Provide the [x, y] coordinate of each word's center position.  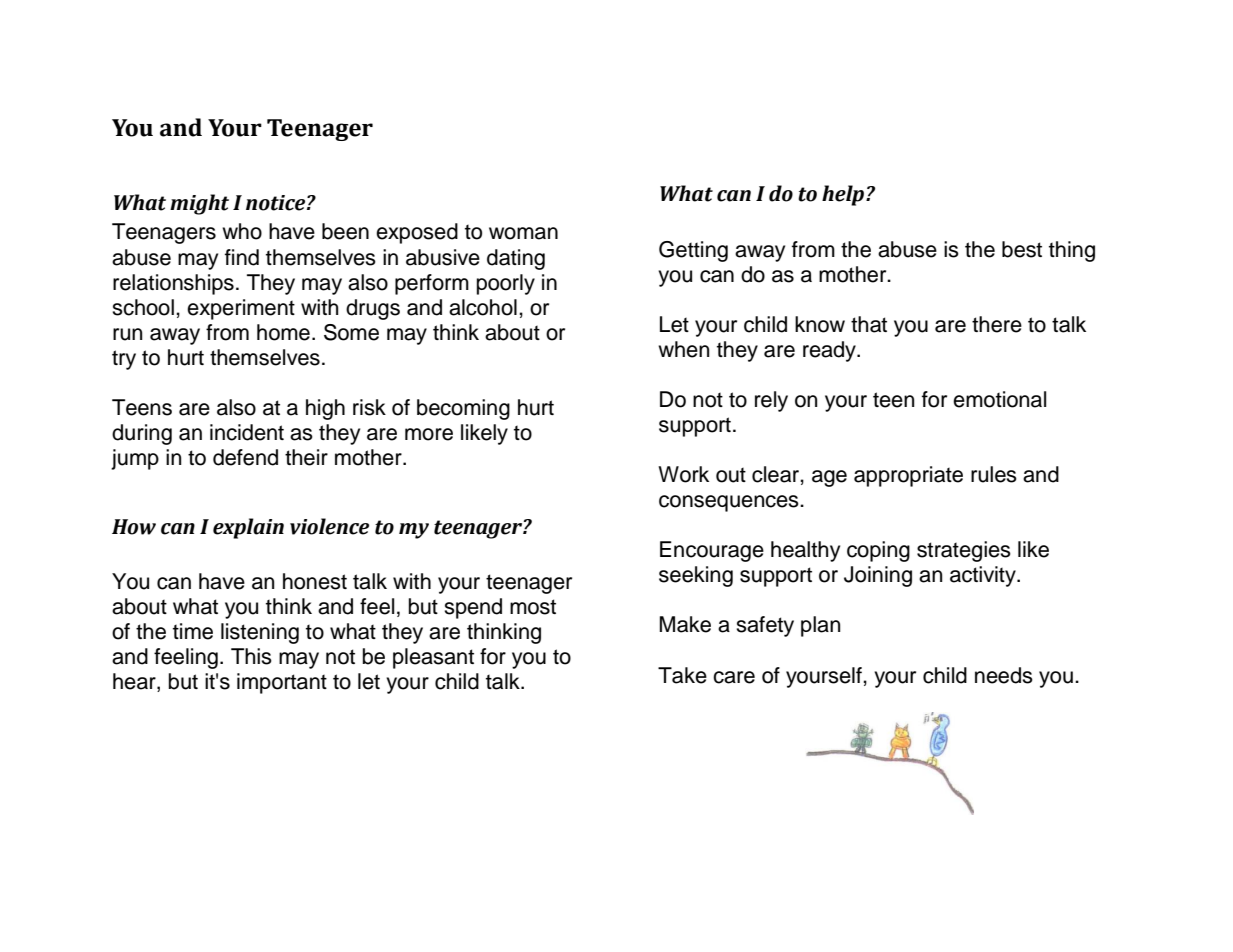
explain [248, 528]
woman [523, 233]
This [251, 656]
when [683, 349]
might [199, 204]
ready [830, 351]
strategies [964, 551]
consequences [730, 503]
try [124, 360]
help [844, 195]
